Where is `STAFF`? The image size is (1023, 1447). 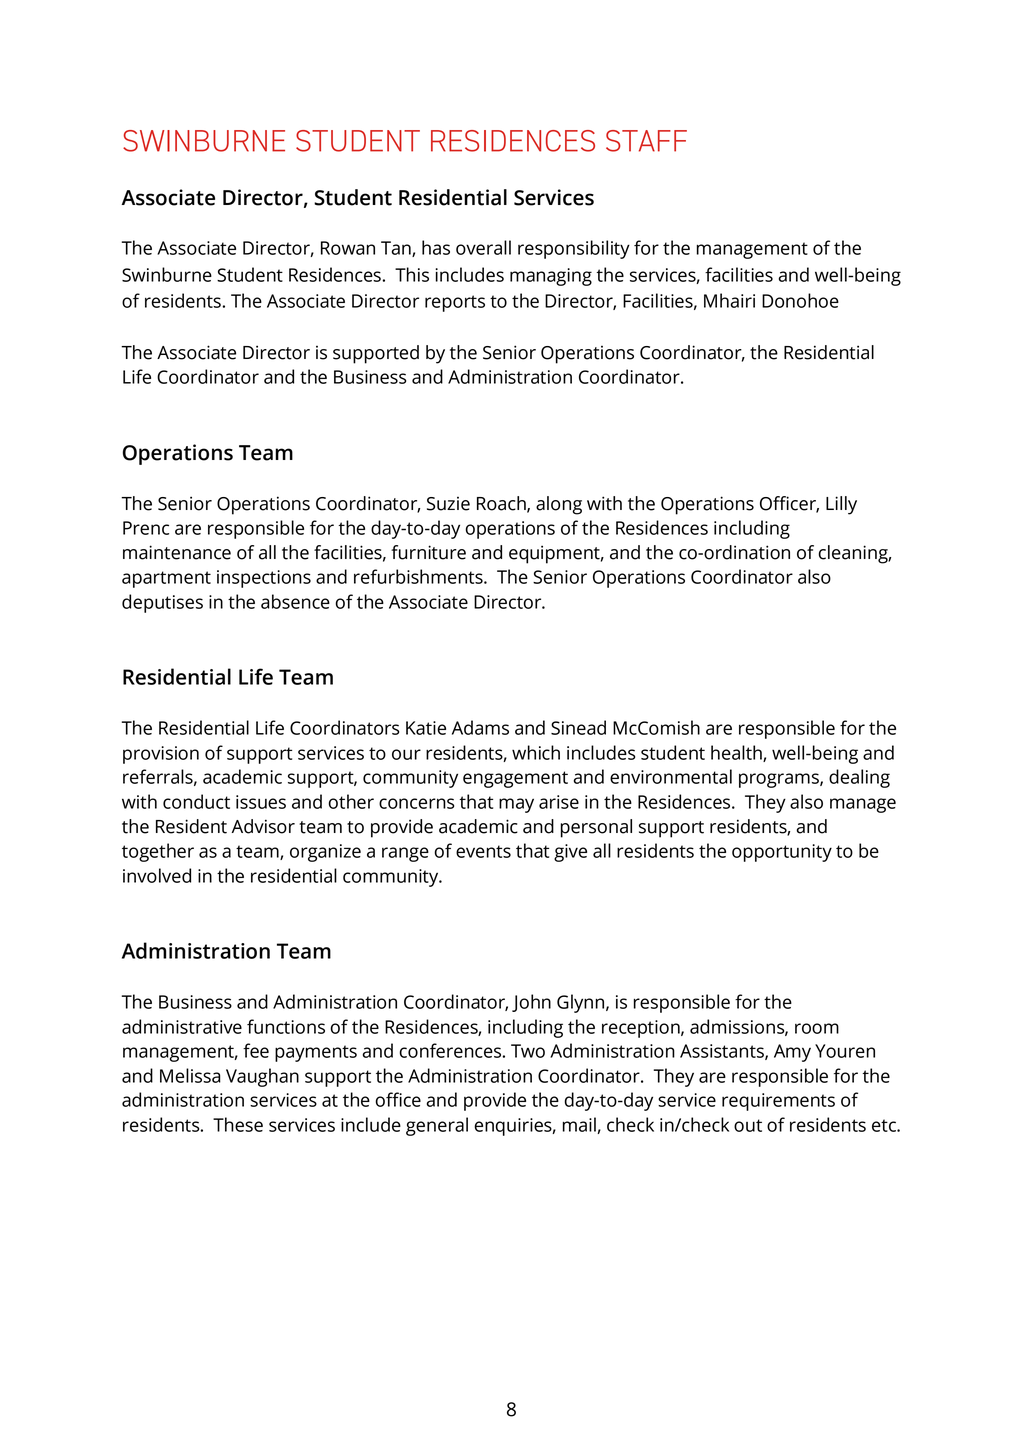 STAFF is located at coordinates (646, 141).
